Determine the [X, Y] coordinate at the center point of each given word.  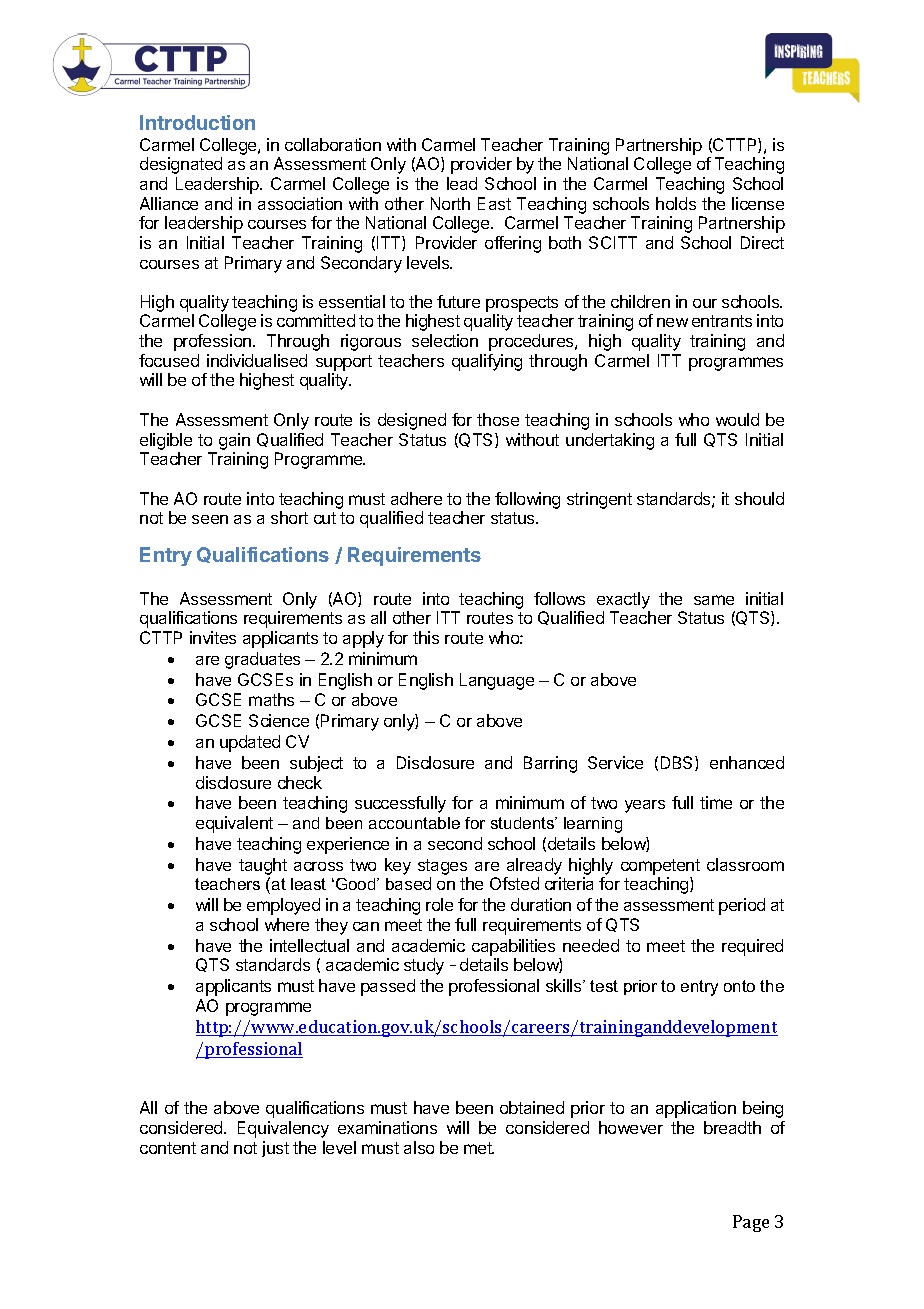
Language [497, 681]
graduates [262, 660]
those [498, 419]
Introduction [197, 122]
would [737, 419]
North [450, 203]
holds [676, 203]
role [439, 904]
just [275, 1149]
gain [234, 441]
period [742, 906]
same [714, 600]
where [287, 924]
